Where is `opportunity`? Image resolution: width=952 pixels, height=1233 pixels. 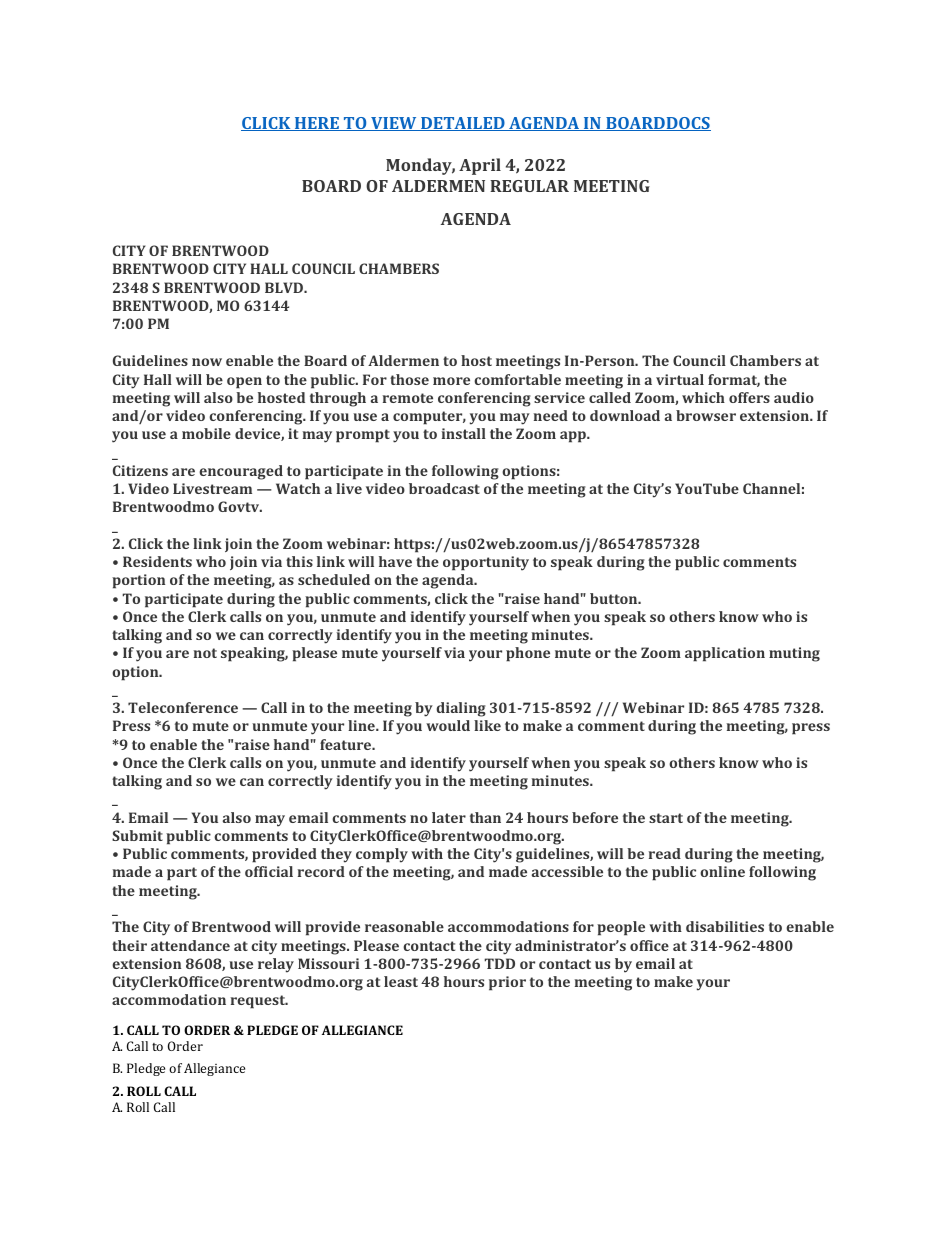
opportunity is located at coordinates (486, 563).
